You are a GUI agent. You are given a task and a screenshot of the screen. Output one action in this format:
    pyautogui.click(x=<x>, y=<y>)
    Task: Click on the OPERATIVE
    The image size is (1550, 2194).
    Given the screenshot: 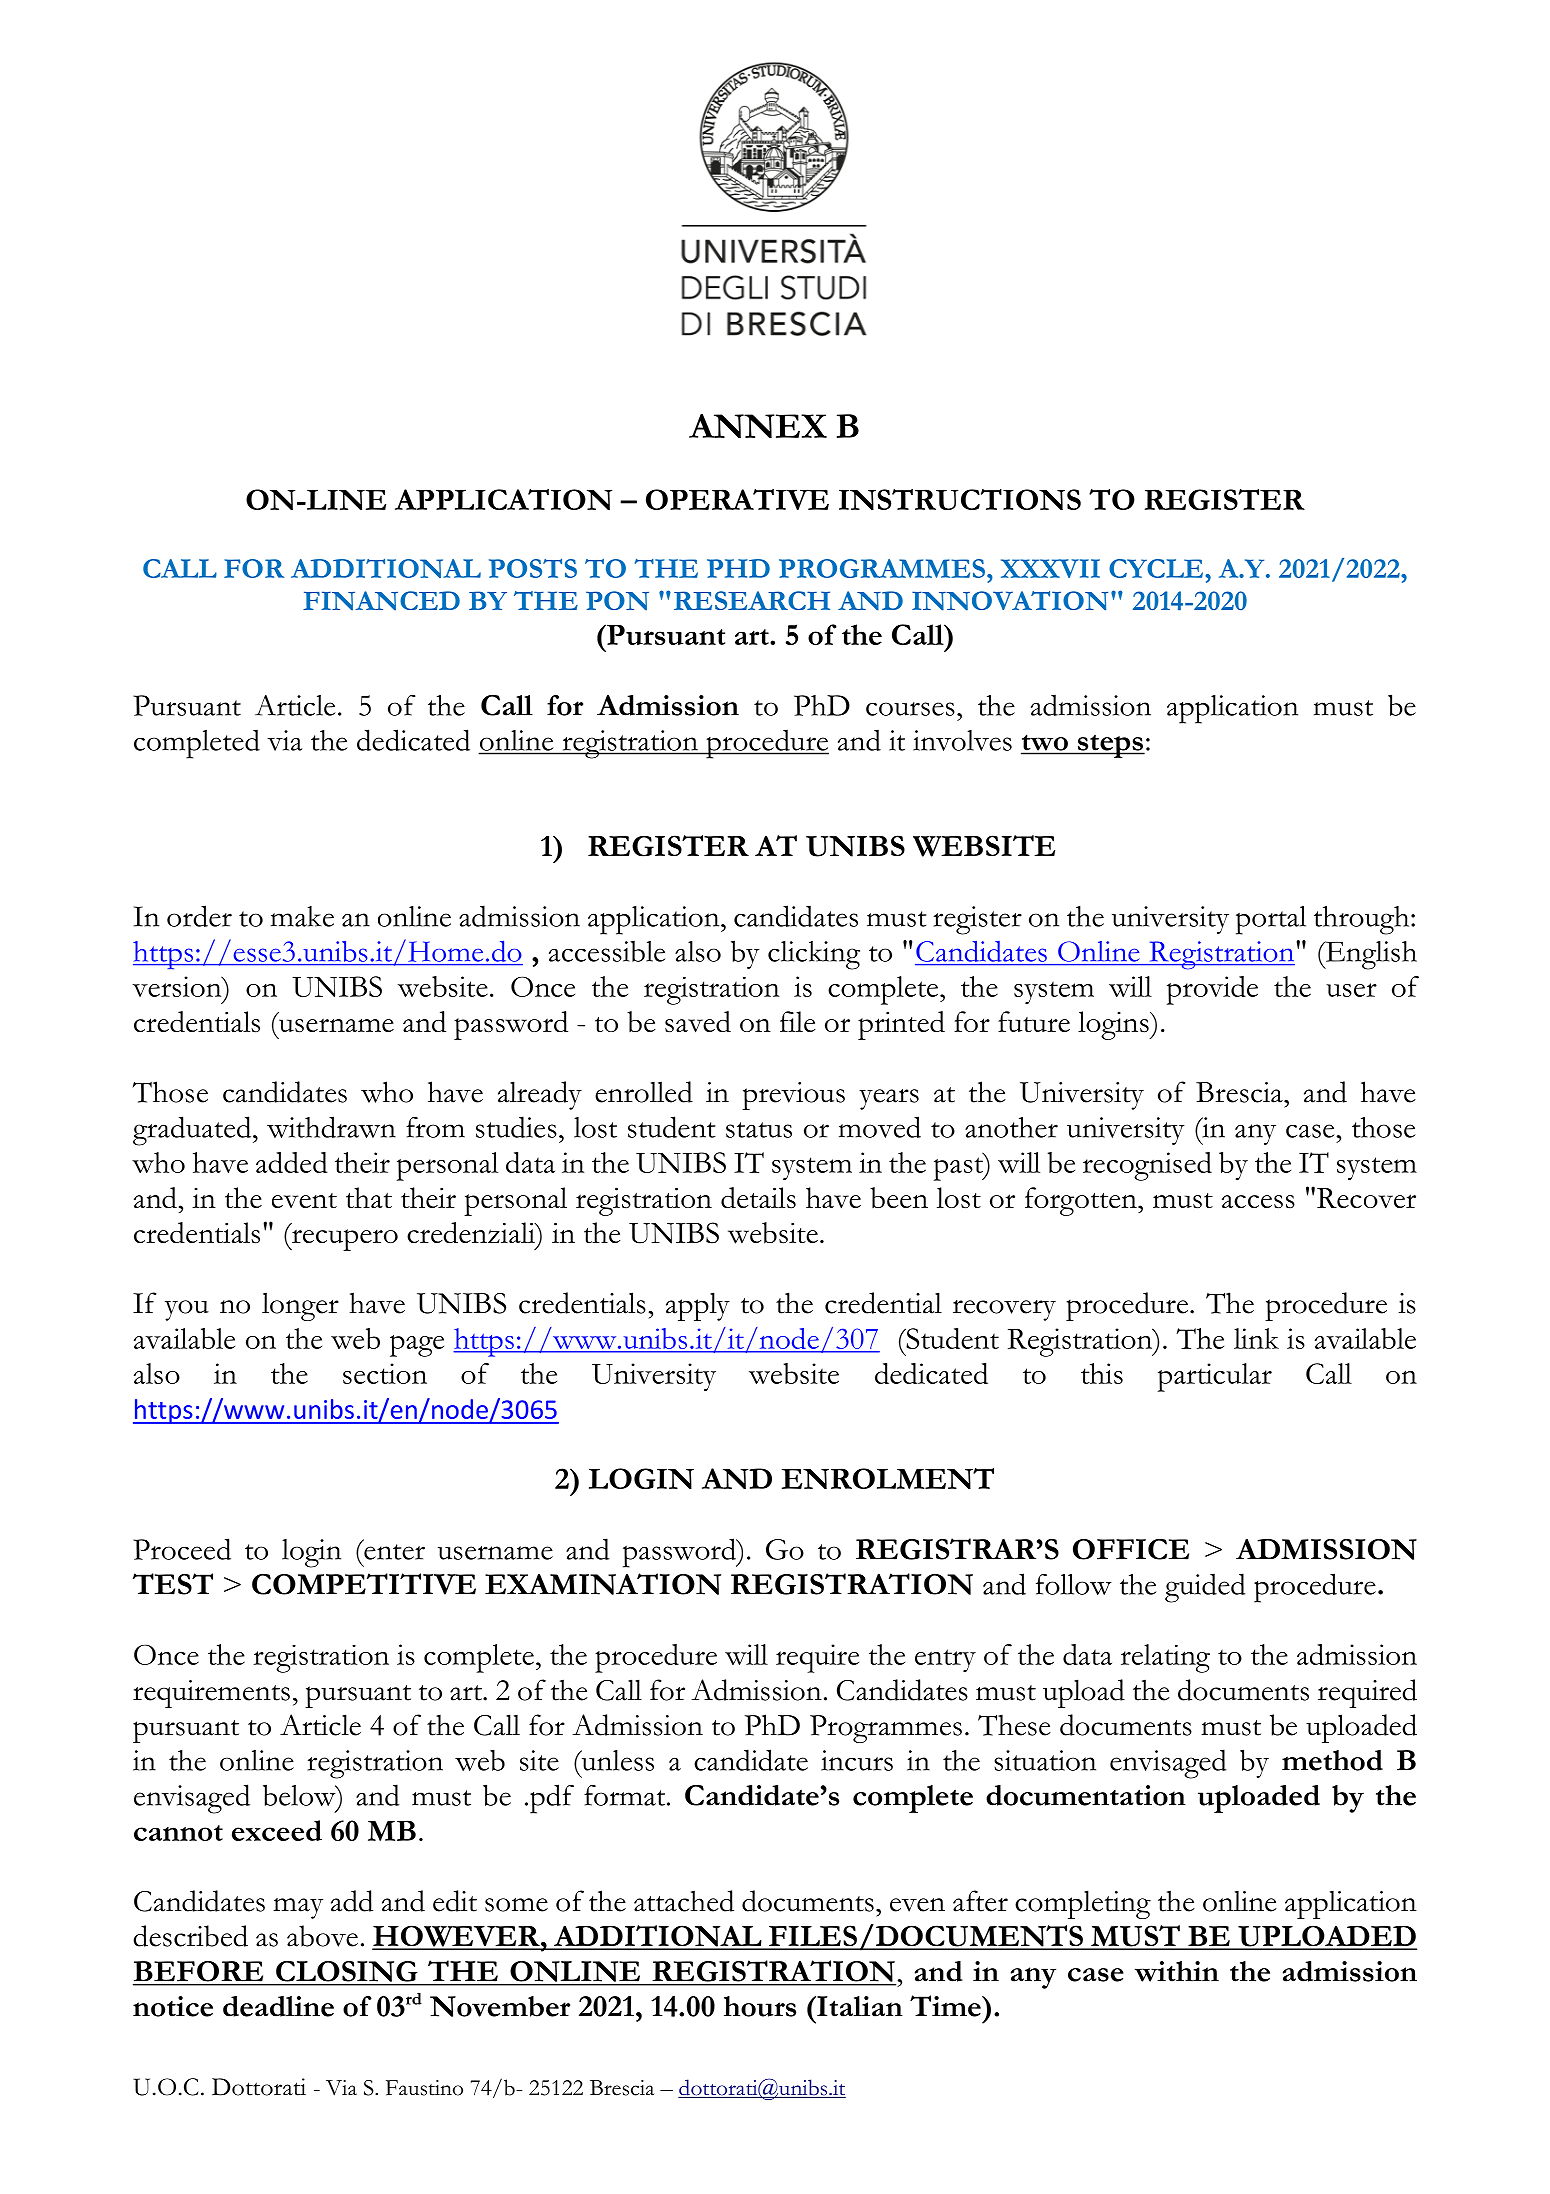 What is the action you would take?
    pyautogui.click(x=737, y=499)
